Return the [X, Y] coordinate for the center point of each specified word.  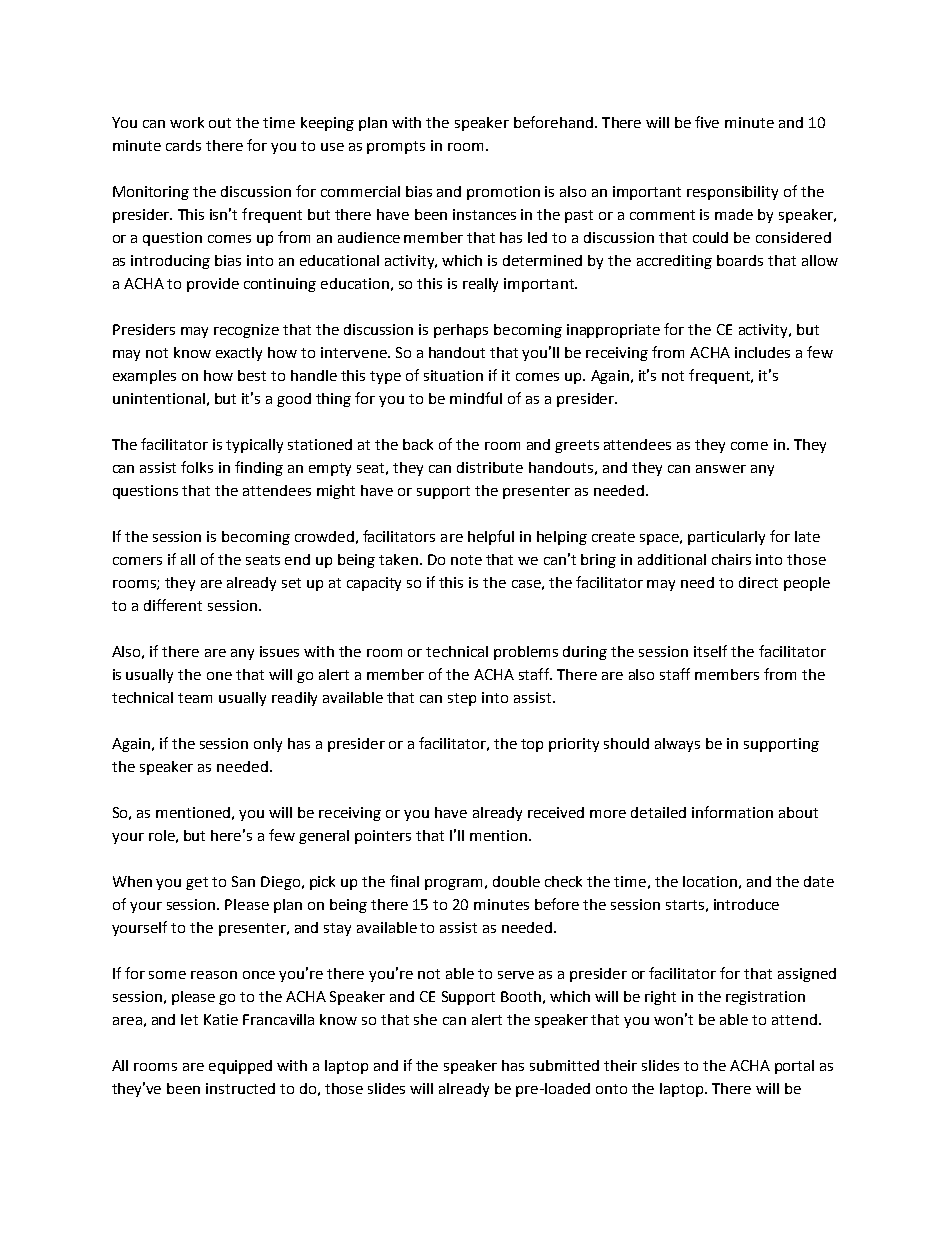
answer [721, 469]
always [677, 745]
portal [794, 1067]
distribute [490, 467]
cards [183, 145]
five [707, 122]
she [425, 1019]
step [462, 699]
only [268, 745]
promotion [503, 193]
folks [197, 467]
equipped [240, 1067]
